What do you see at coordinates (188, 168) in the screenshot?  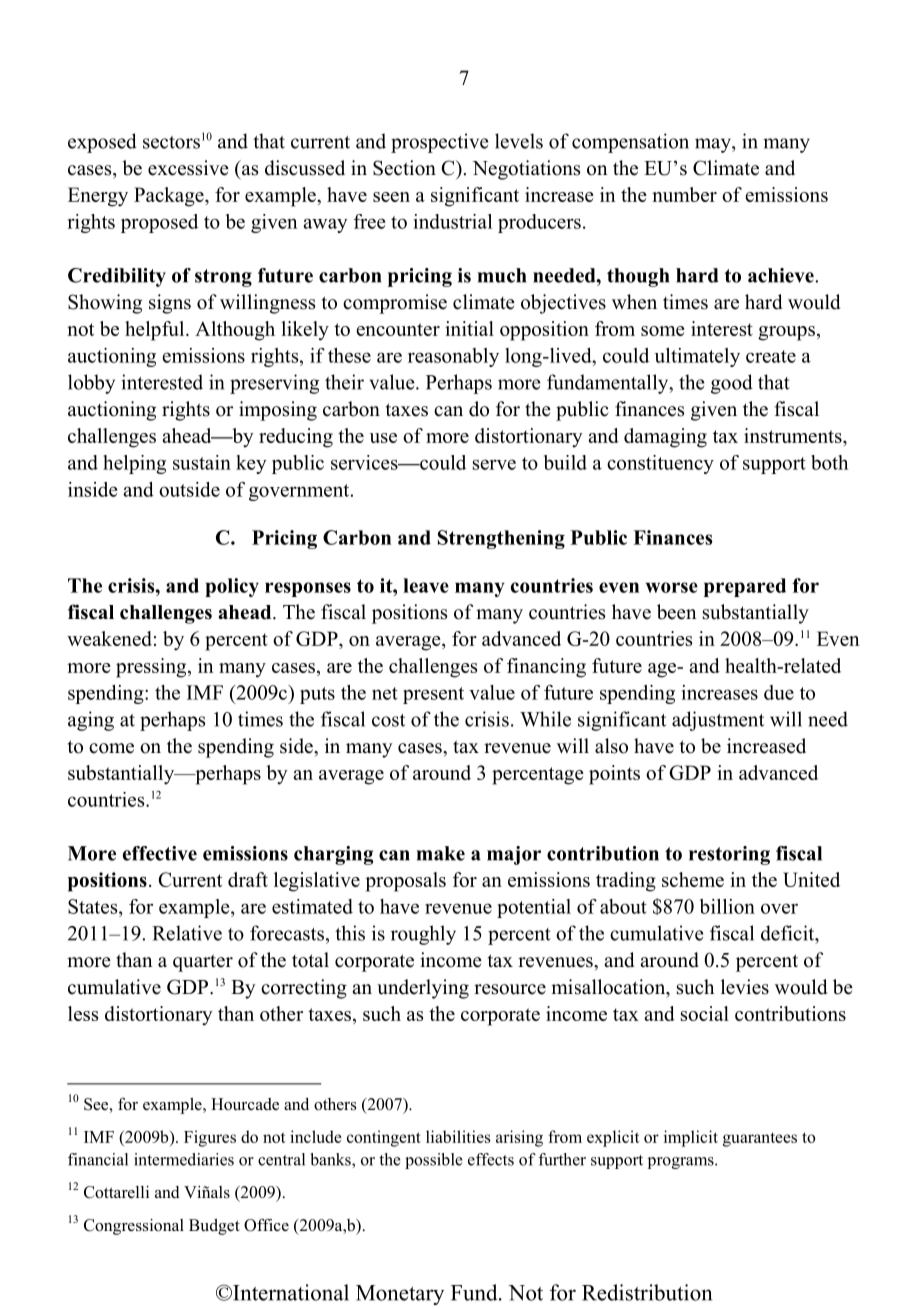 I see `excessive` at bounding box center [188, 168].
